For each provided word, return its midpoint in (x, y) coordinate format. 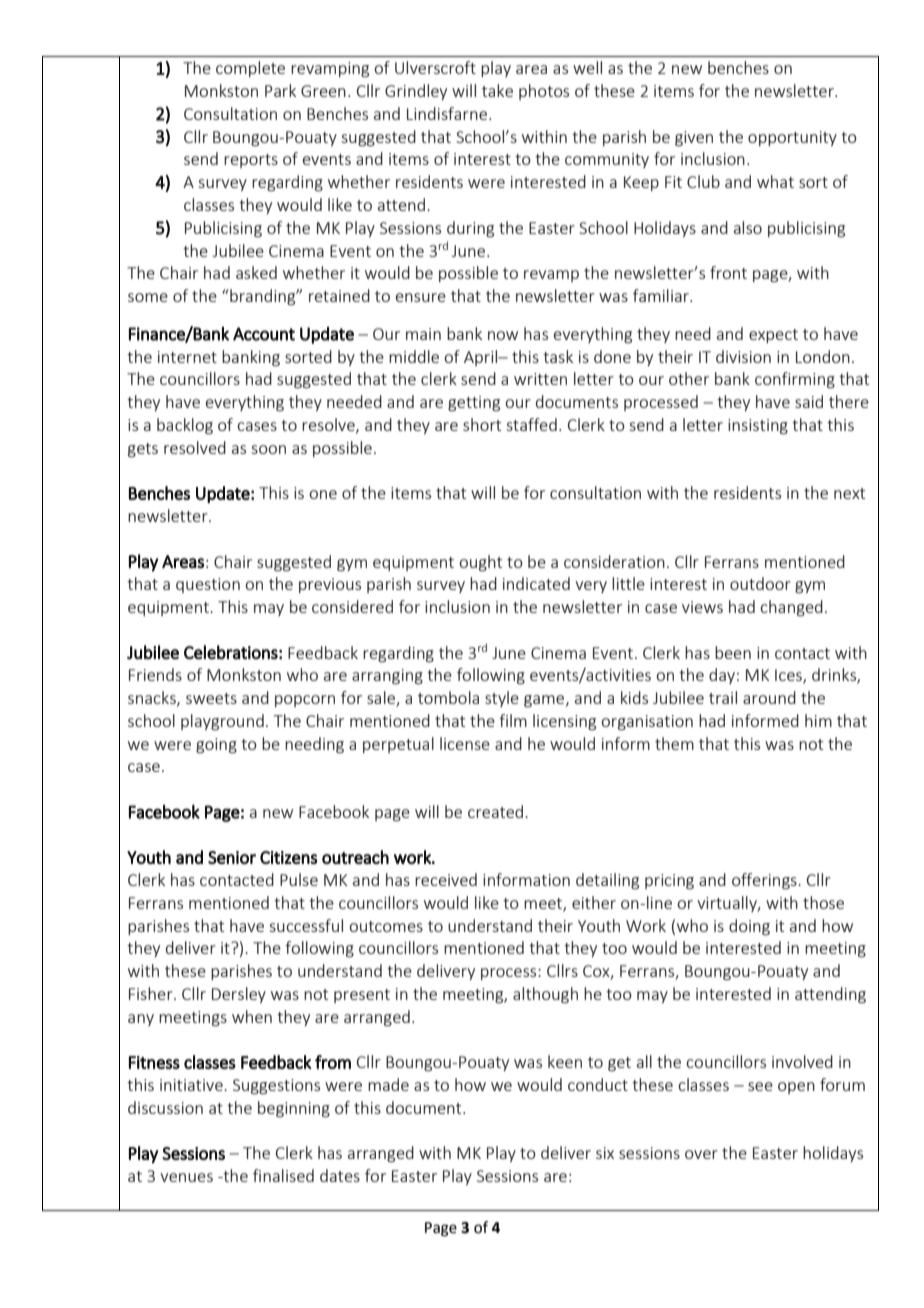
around (769, 697)
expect (773, 336)
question (208, 585)
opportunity (792, 138)
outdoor (760, 583)
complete (250, 69)
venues (186, 1177)
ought (480, 563)
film (513, 720)
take (497, 90)
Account (264, 334)
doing (749, 927)
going (216, 746)
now (503, 335)
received (446, 879)
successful (306, 925)
